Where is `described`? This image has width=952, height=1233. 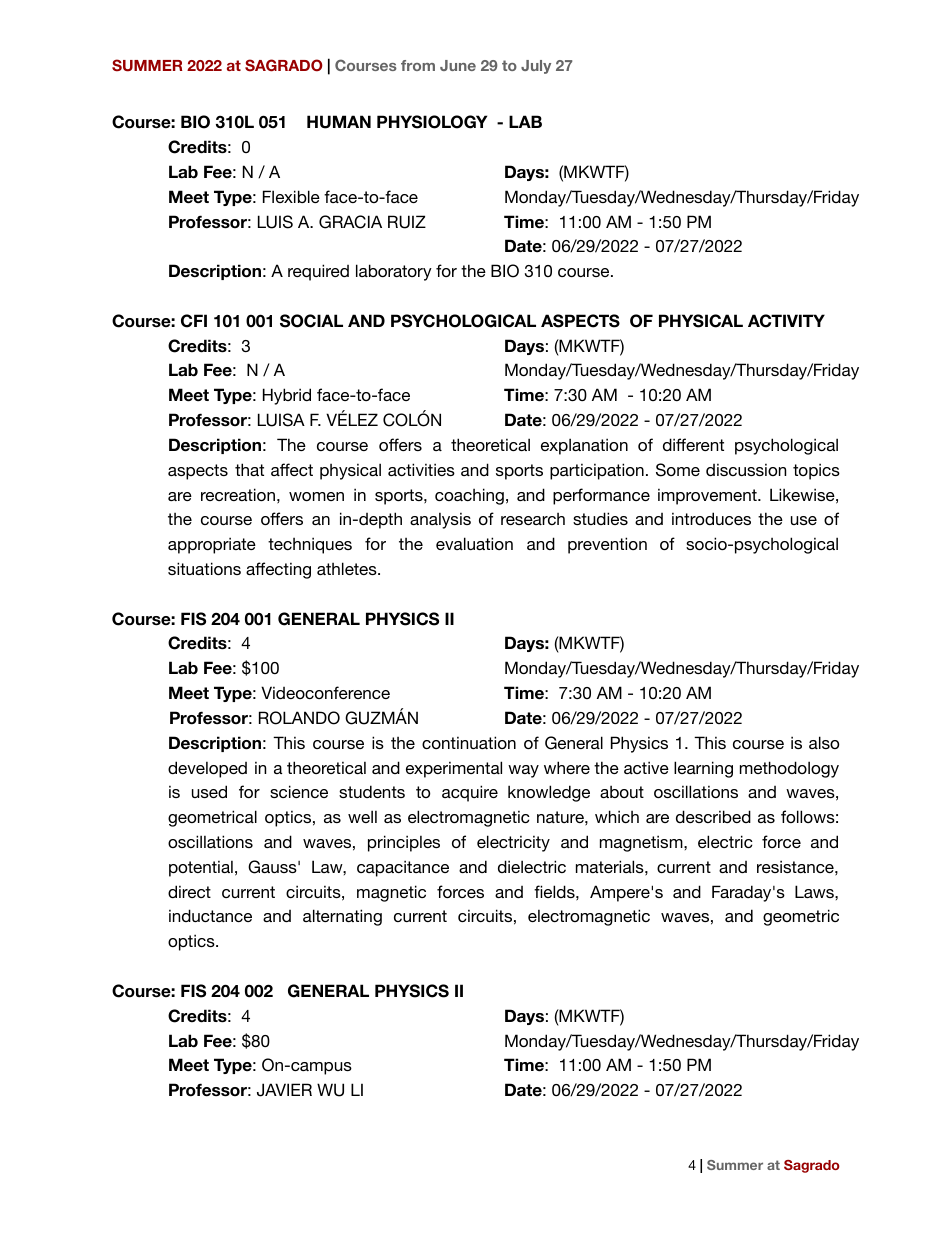
described is located at coordinates (713, 816).
